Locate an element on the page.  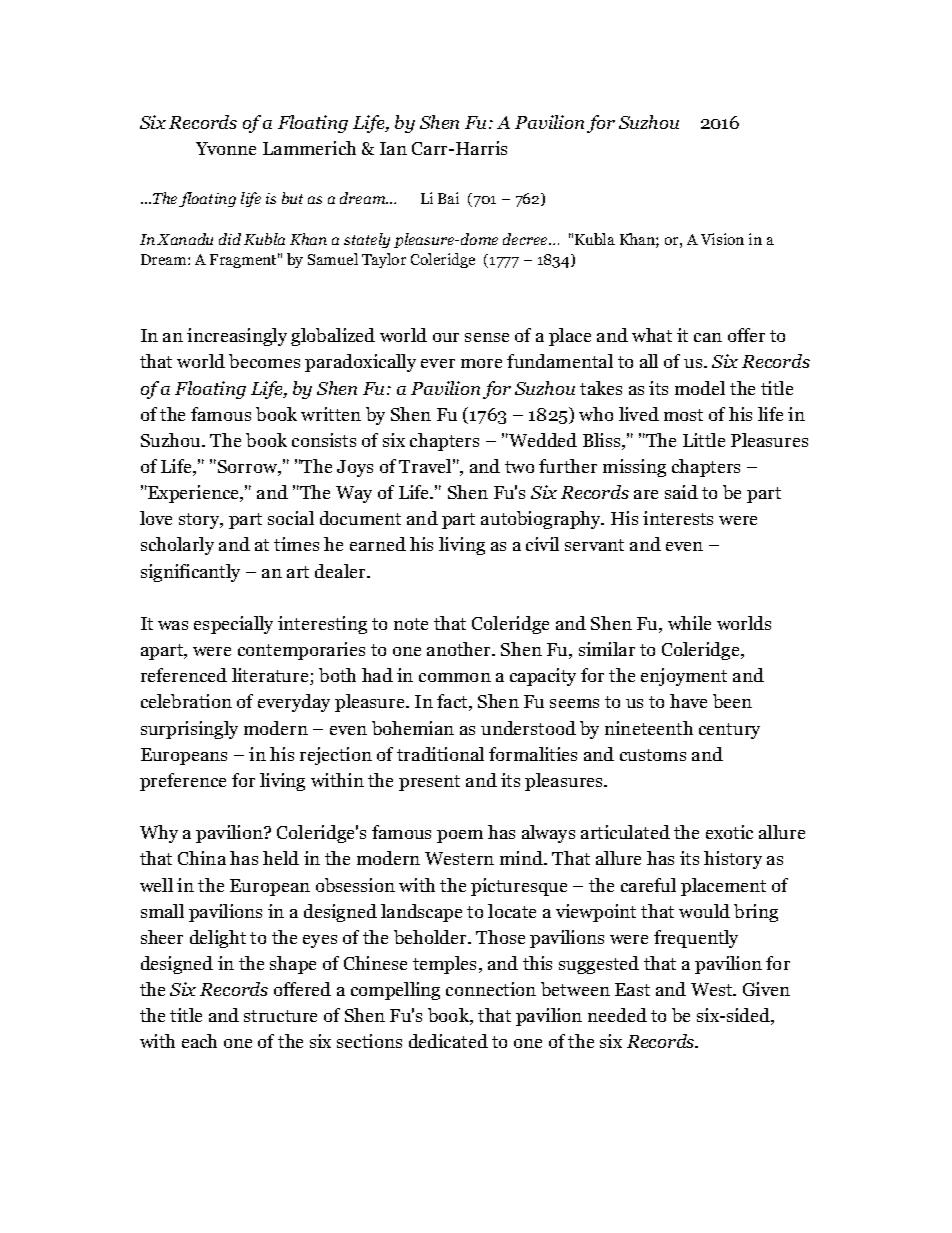
autobiography is located at coordinates (542, 520).
